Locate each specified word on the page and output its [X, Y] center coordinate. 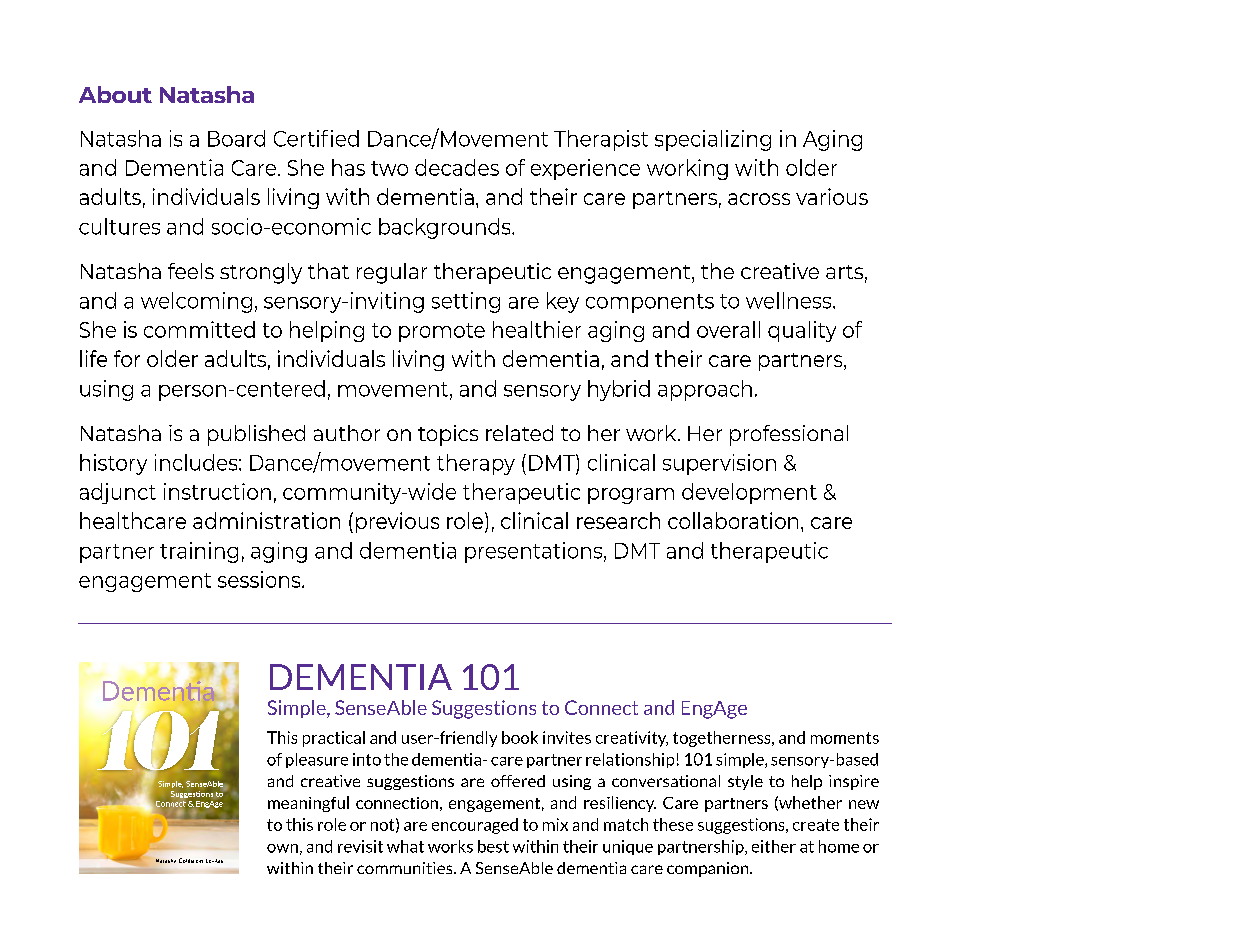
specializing [713, 140]
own [282, 848]
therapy [476, 464]
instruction [217, 491]
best [493, 846]
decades [457, 167]
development [749, 493]
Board [236, 138]
